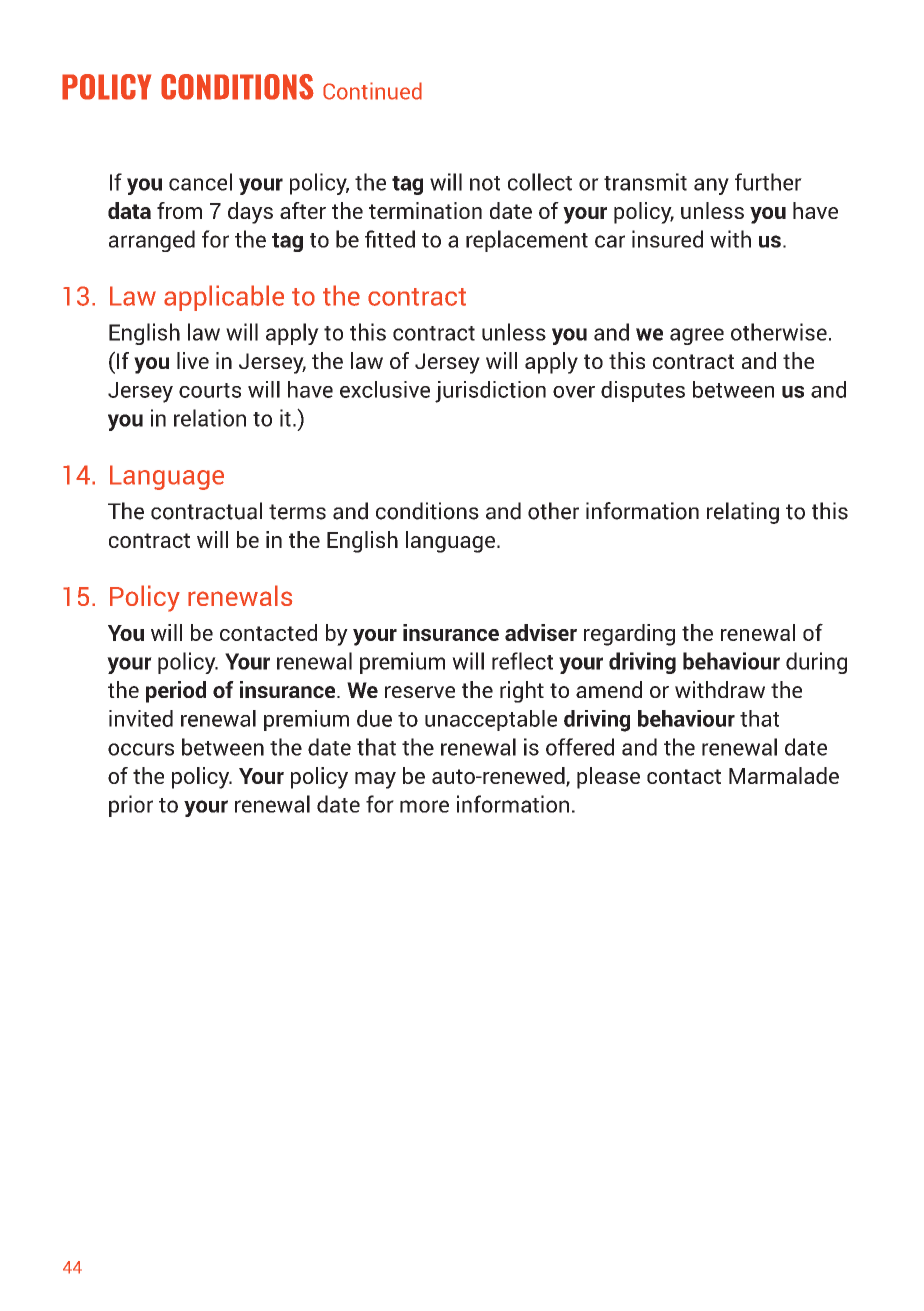  What do you see at coordinates (372, 91) in the image?
I see `Continued` at bounding box center [372, 91].
